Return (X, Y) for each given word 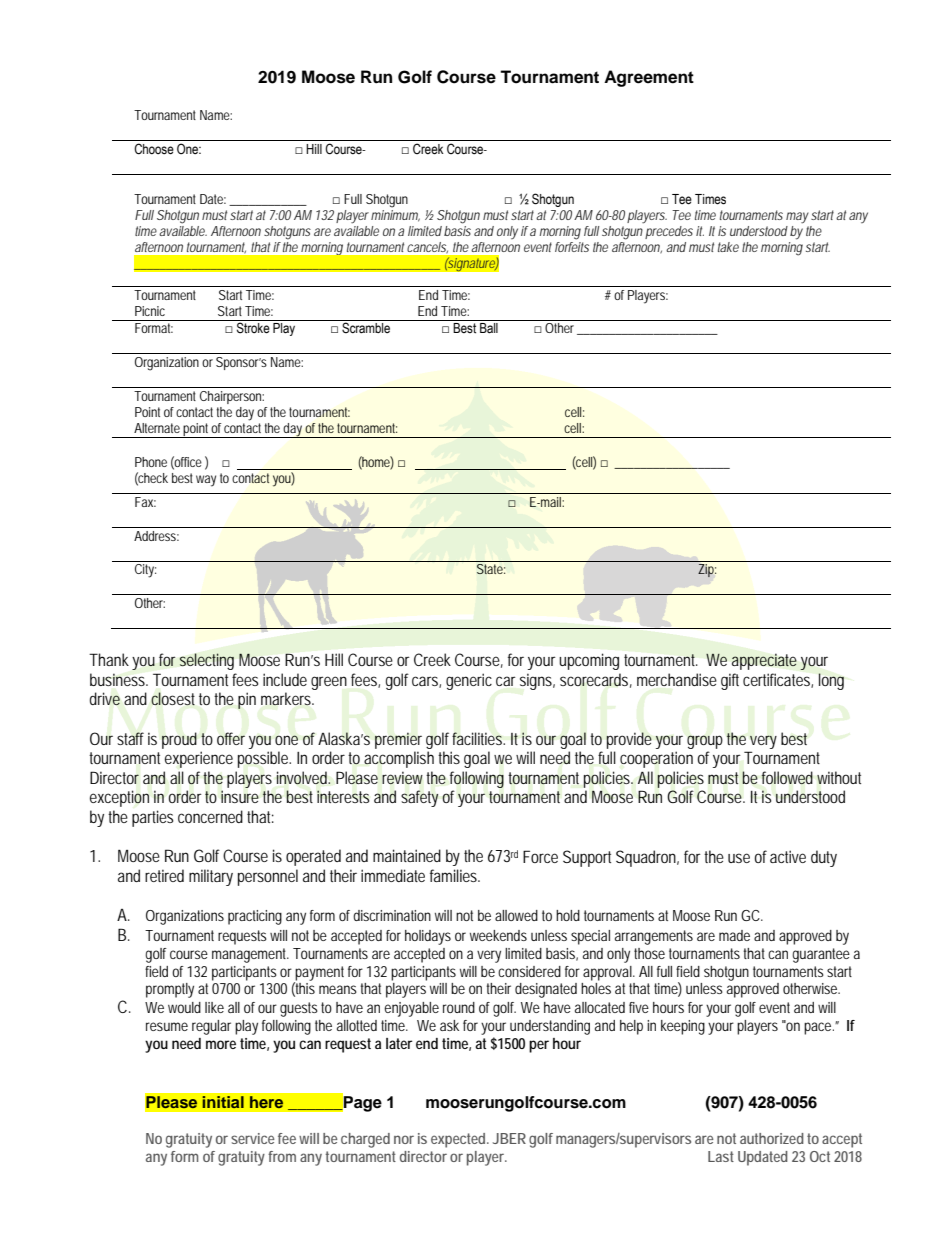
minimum (395, 214)
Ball (489, 328)
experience (199, 759)
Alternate (157, 428)
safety (419, 798)
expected (460, 1140)
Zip (707, 570)
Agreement (649, 78)
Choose (154, 149)
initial (223, 1102)
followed (787, 778)
